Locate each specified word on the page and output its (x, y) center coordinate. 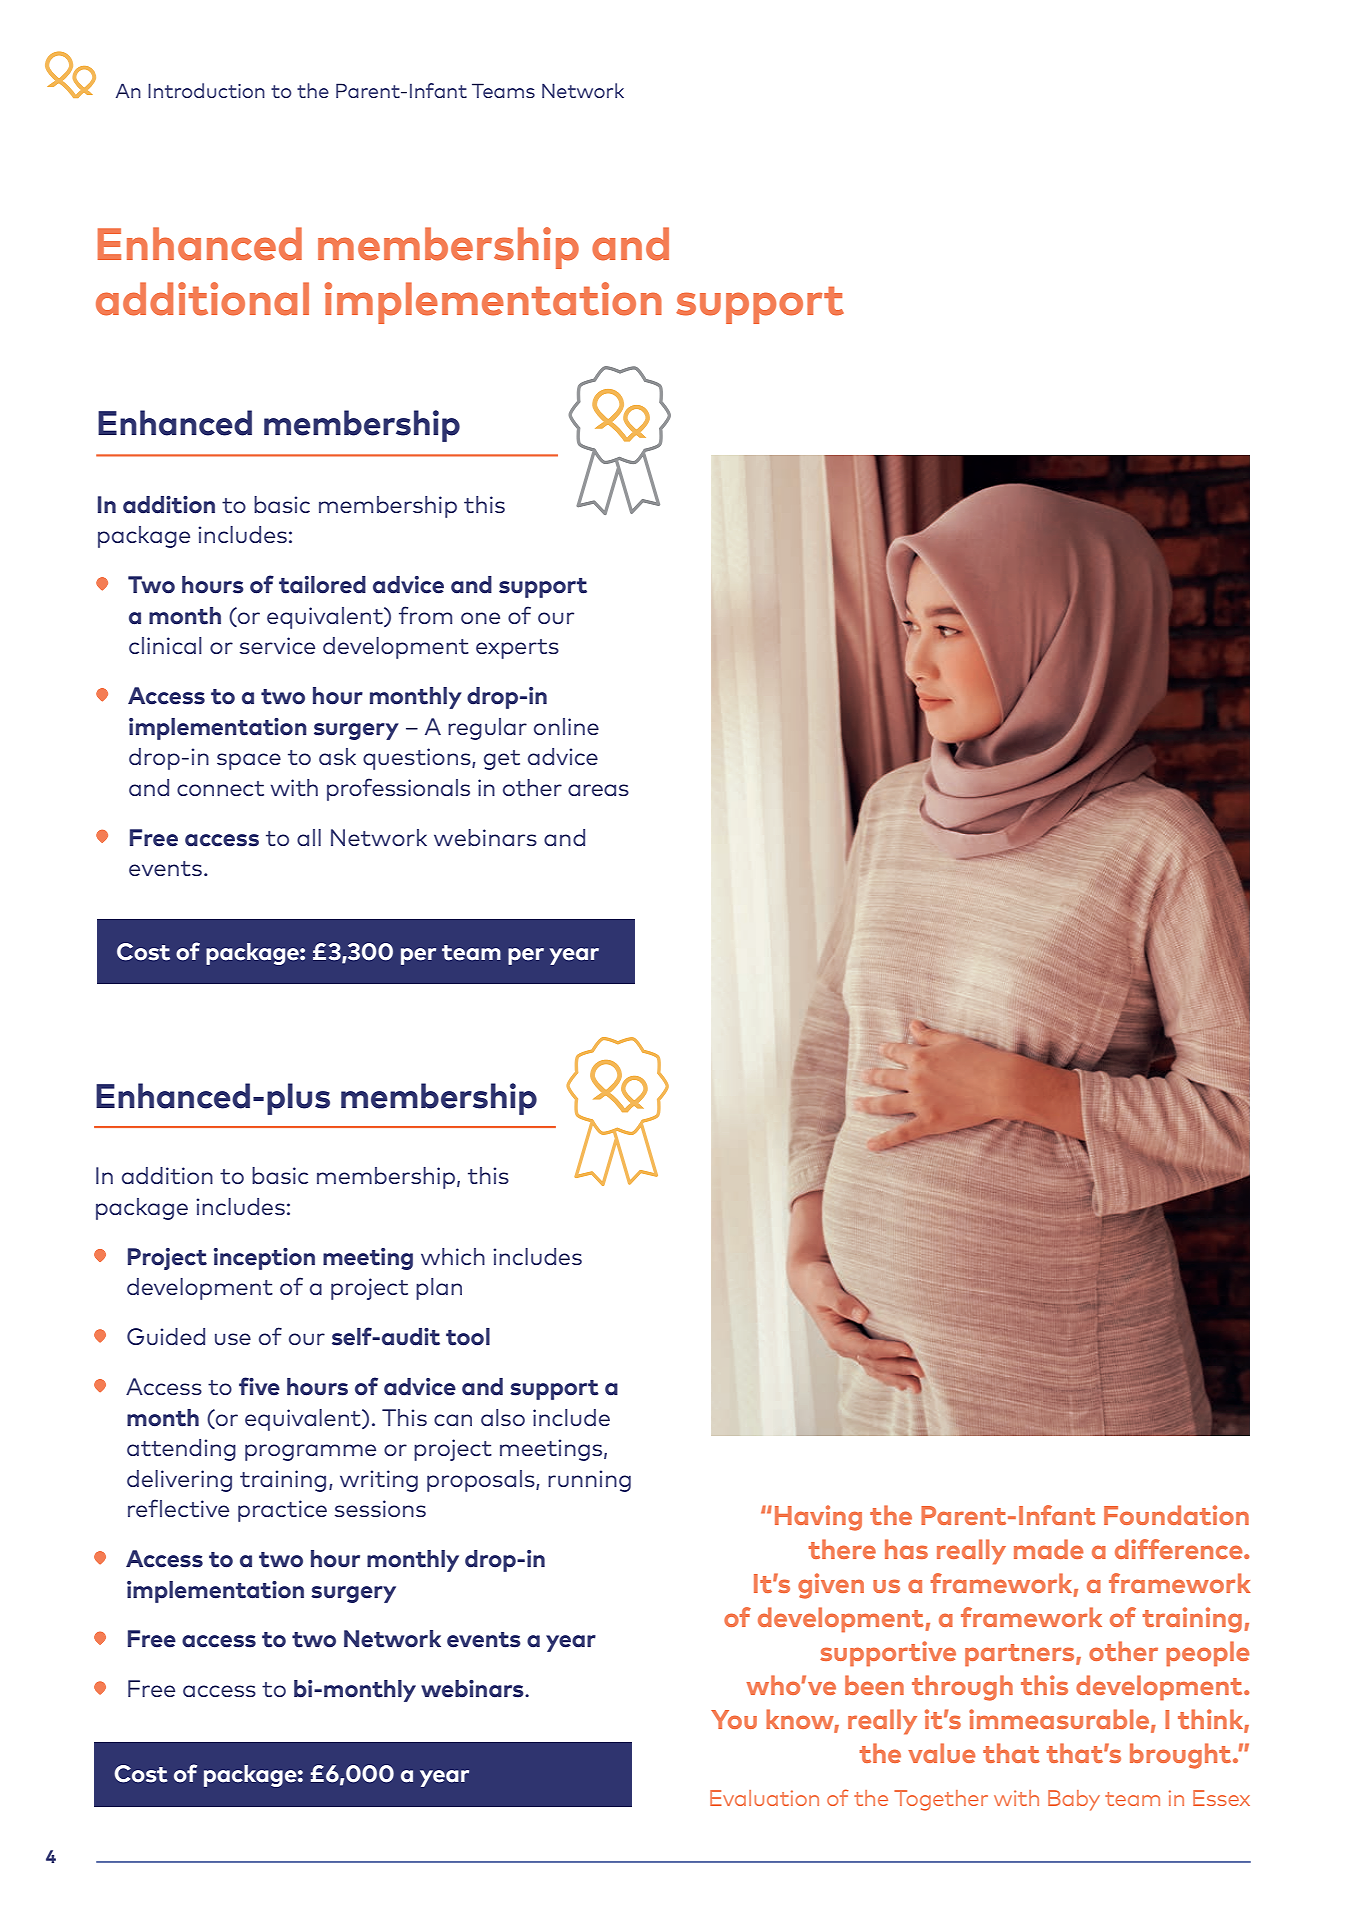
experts (517, 649)
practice (282, 1511)
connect (220, 788)
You (734, 1719)
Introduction (206, 90)
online (566, 726)
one (480, 618)
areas (598, 790)
